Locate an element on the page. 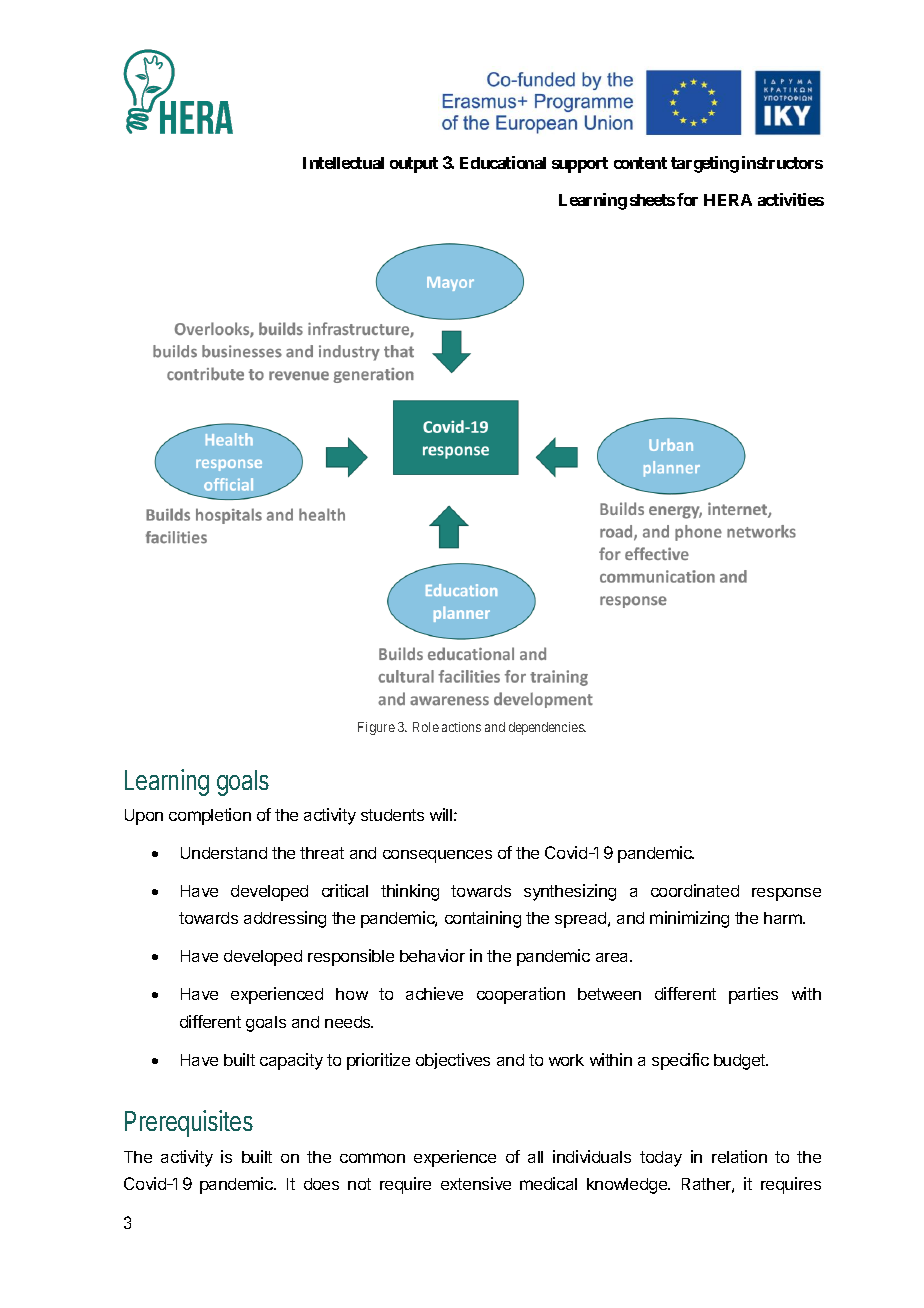 The height and width of the document is (1308, 924). HERA is located at coordinates (728, 200).
